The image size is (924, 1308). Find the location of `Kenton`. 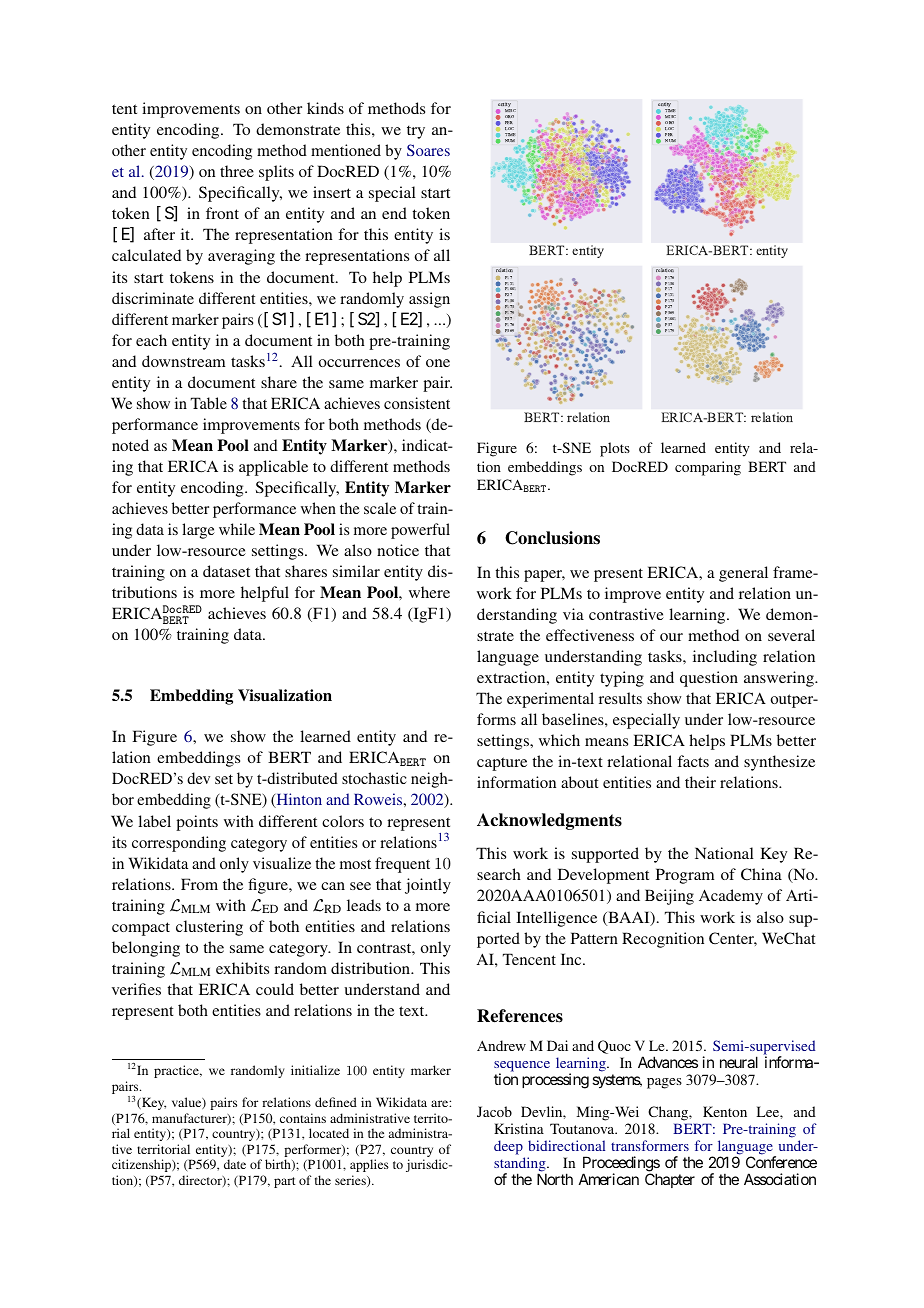

Kenton is located at coordinates (725, 1111).
